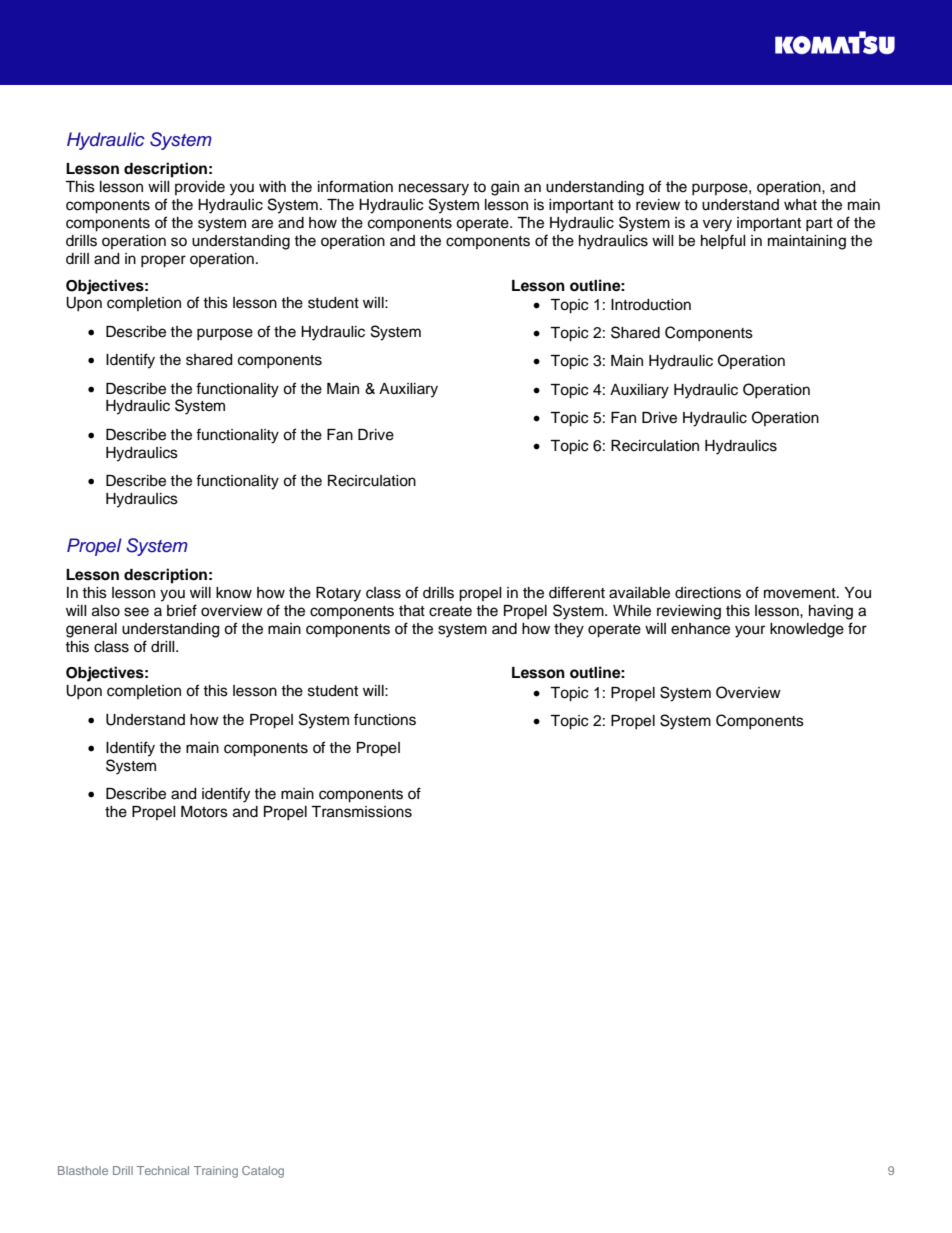 This screenshot has width=952, height=1233. What do you see at coordinates (200, 188) in the screenshot?
I see `provide` at bounding box center [200, 188].
